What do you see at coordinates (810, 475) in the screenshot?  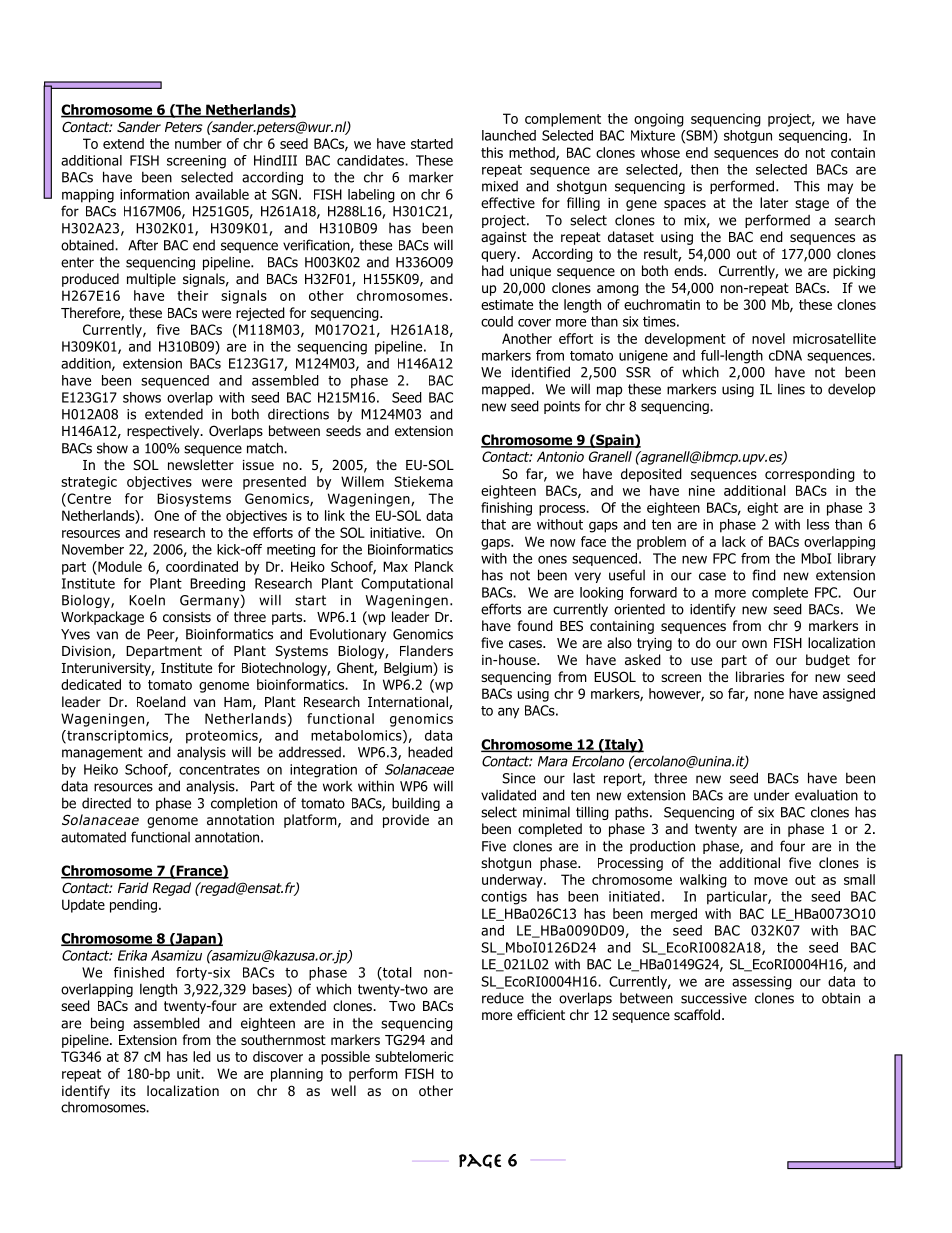 I see `corresponding` at bounding box center [810, 475].
